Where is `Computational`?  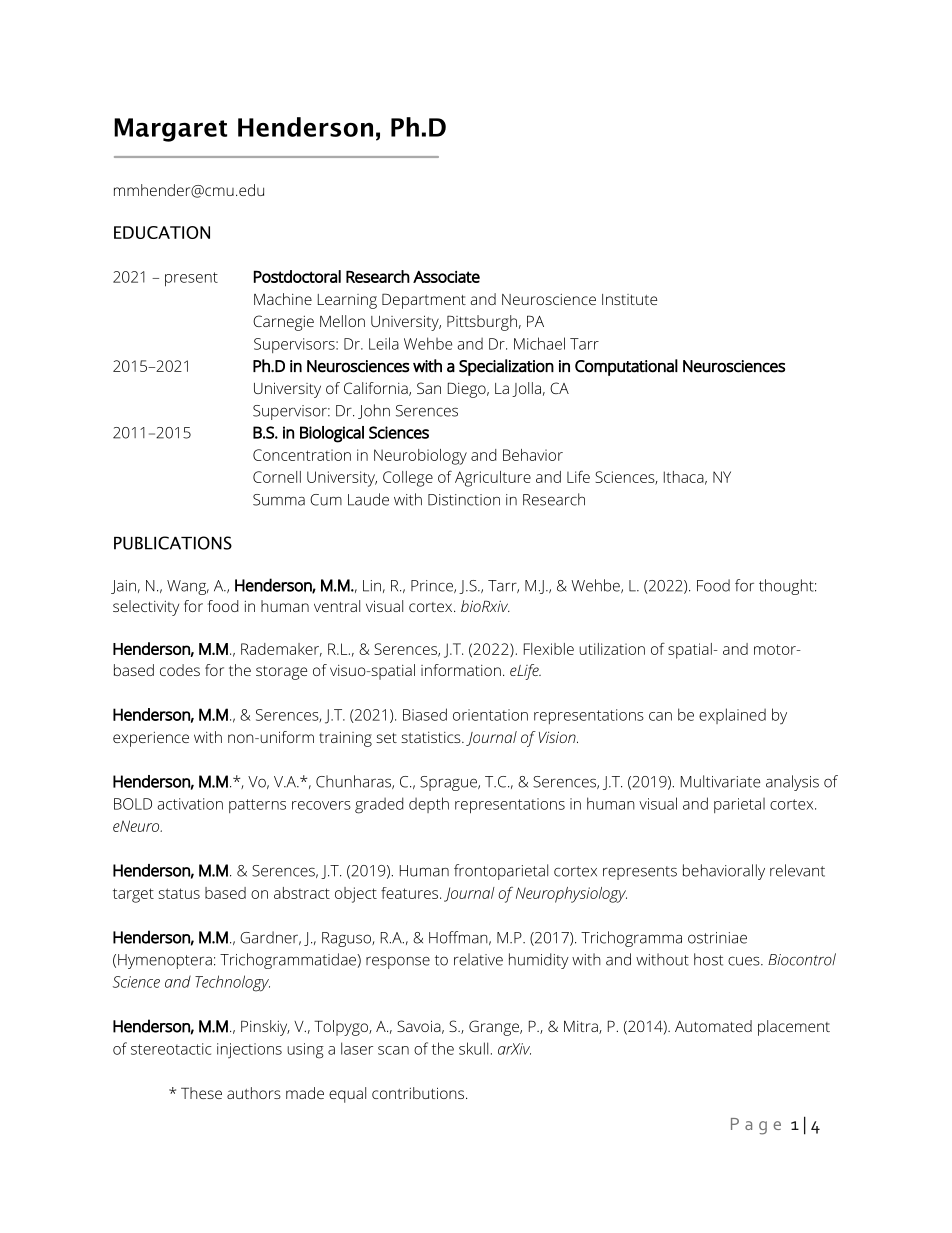
Computational is located at coordinates (626, 367).
